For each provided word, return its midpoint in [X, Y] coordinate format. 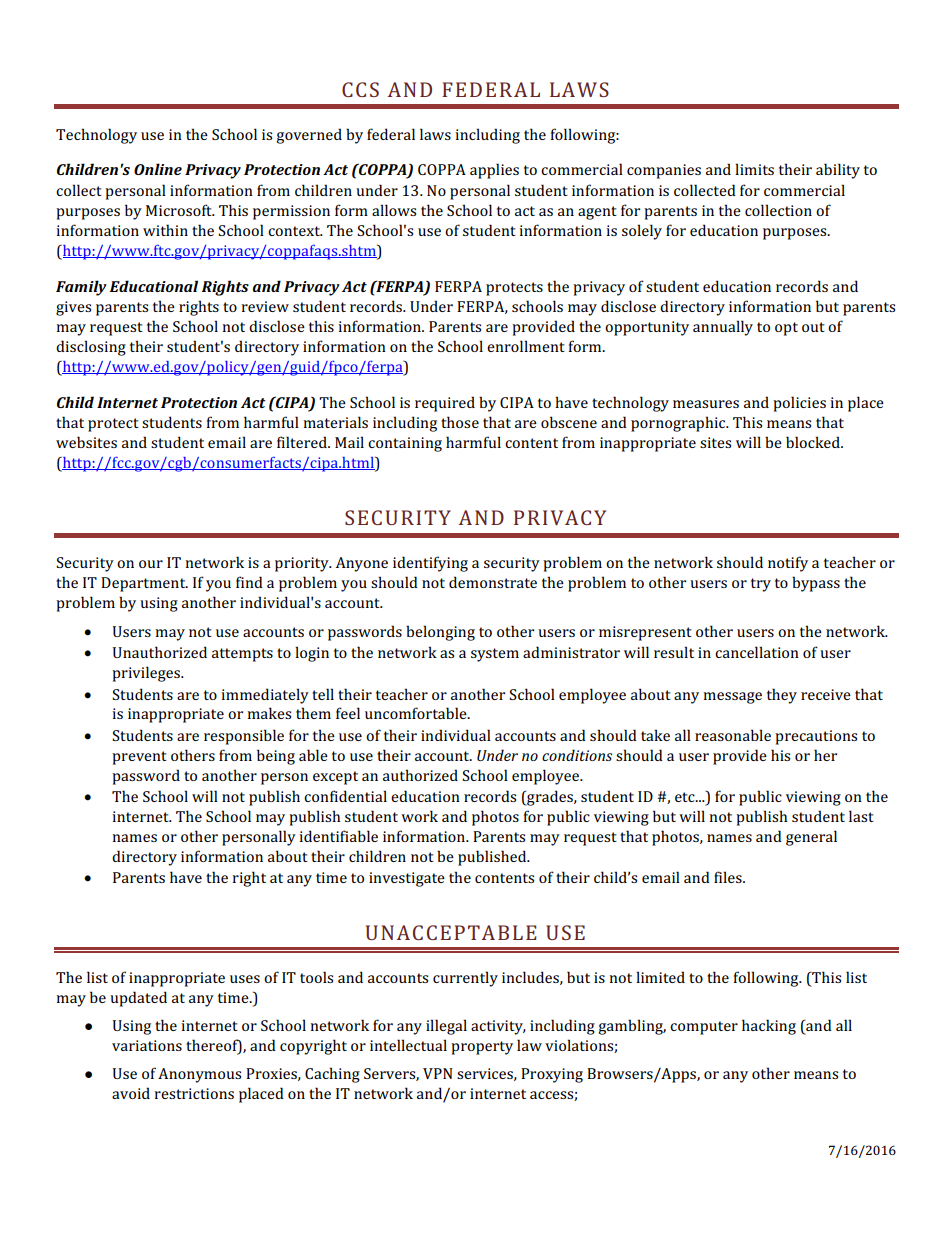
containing [405, 444]
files [729, 877]
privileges [147, 674]
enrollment [526, 346]
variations [147, 1045]
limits [754, 169]
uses [245, 979]
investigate [407, 879]
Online [158, 169]
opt [786, 329]
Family [81, 288]
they [782, 696]
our [151, 564]
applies [494, 171]
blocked [814, 442]
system [495, 655]
